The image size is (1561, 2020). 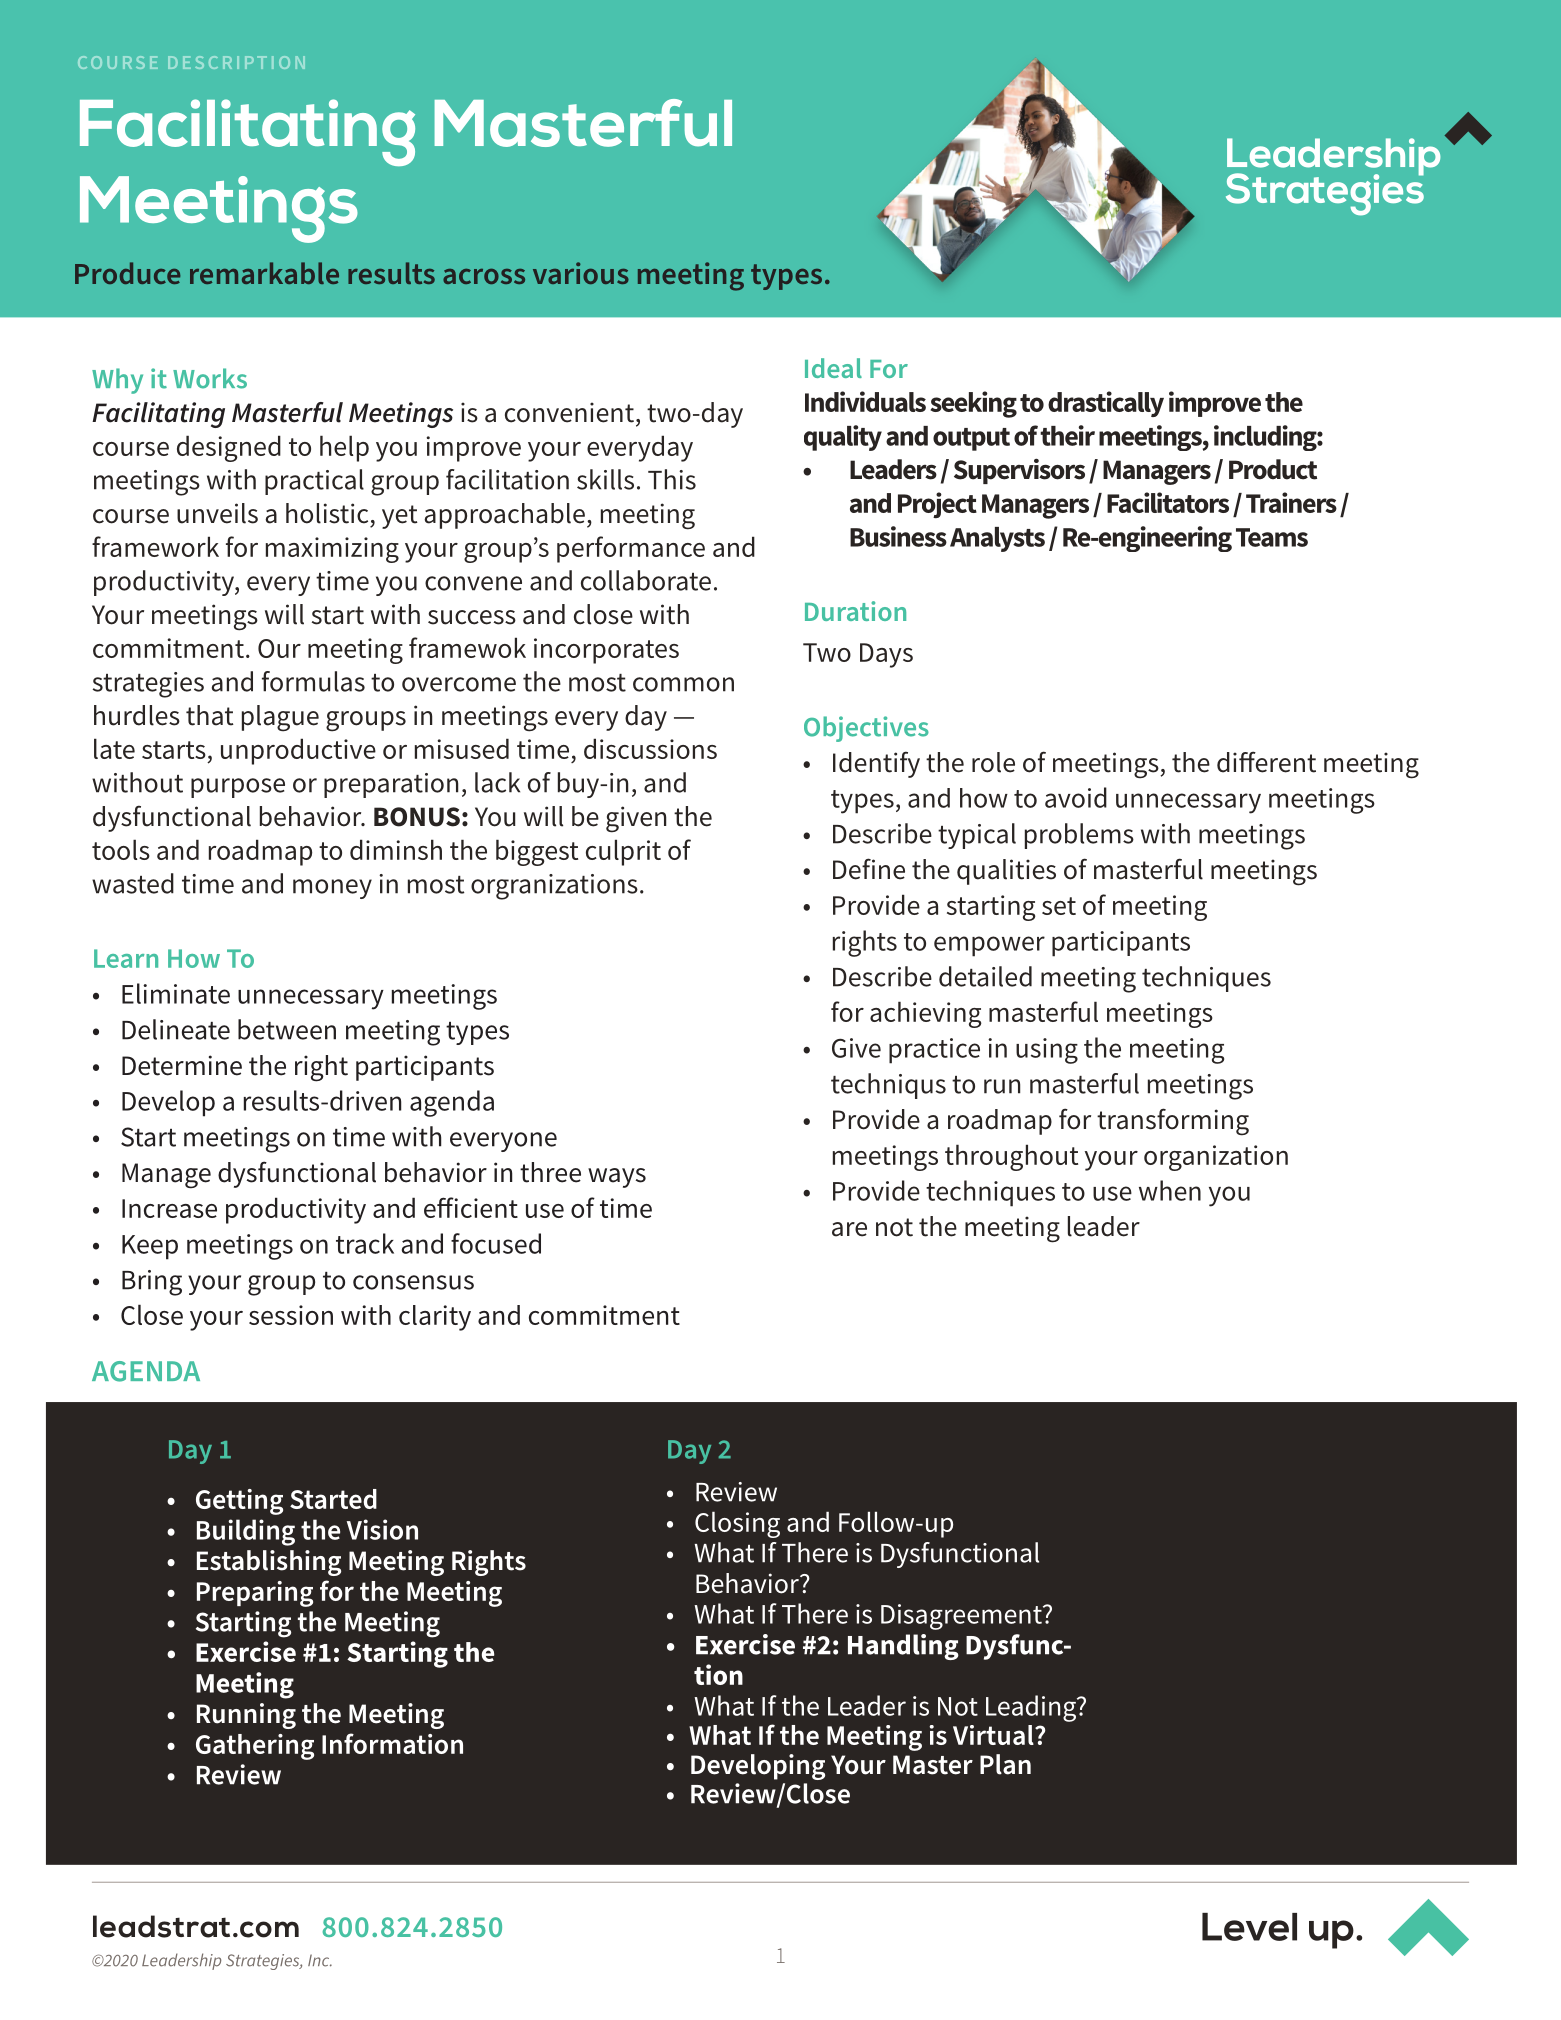 What do you see at coordinates (238, 788) in the screenshot?
I see `purpose` at bounding box center [238, 788].
